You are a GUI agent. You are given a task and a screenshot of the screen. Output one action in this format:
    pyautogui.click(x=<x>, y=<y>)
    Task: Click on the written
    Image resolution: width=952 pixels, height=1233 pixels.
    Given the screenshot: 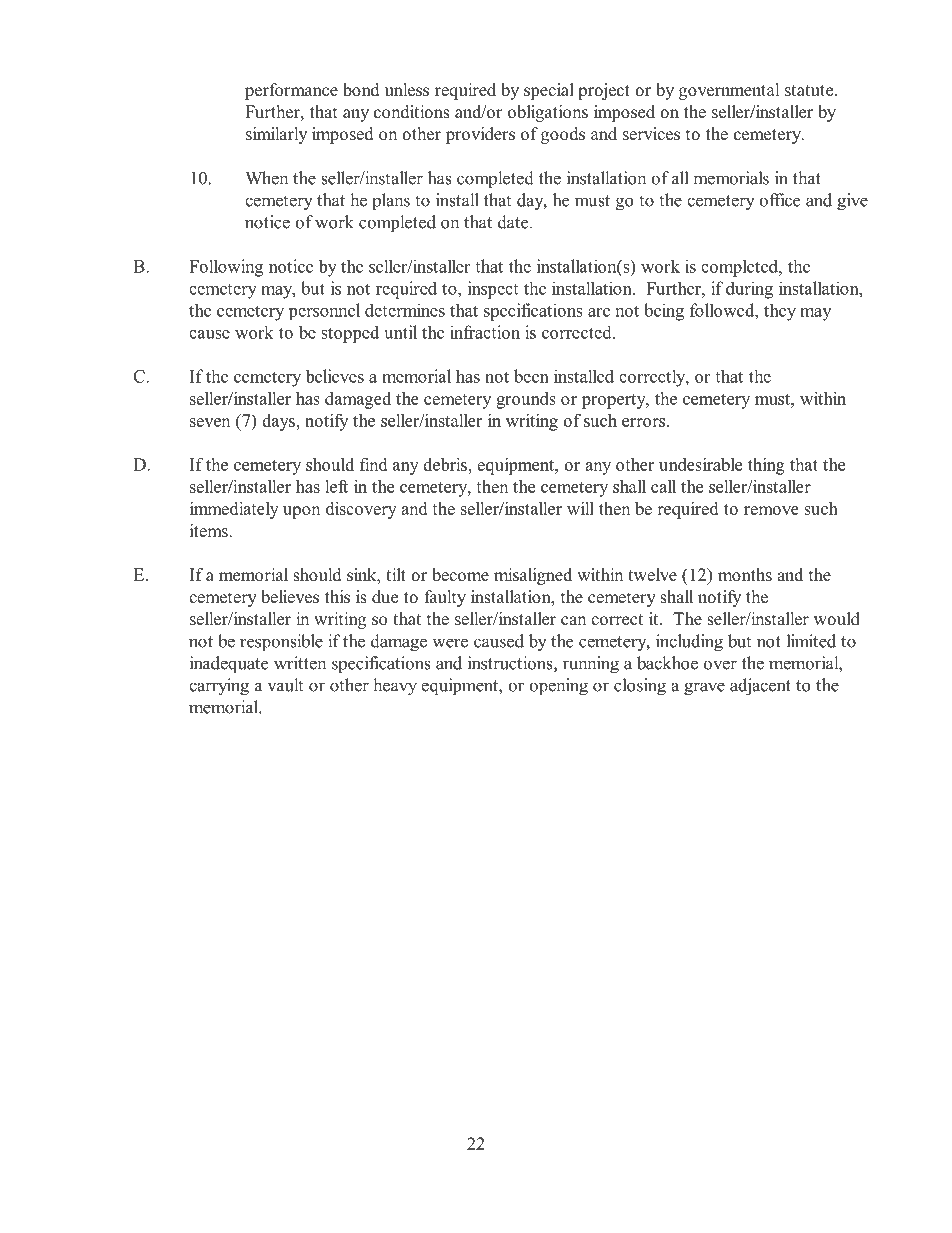 What is the action you would take?
    pyautogui.click(x=300, y=663)
